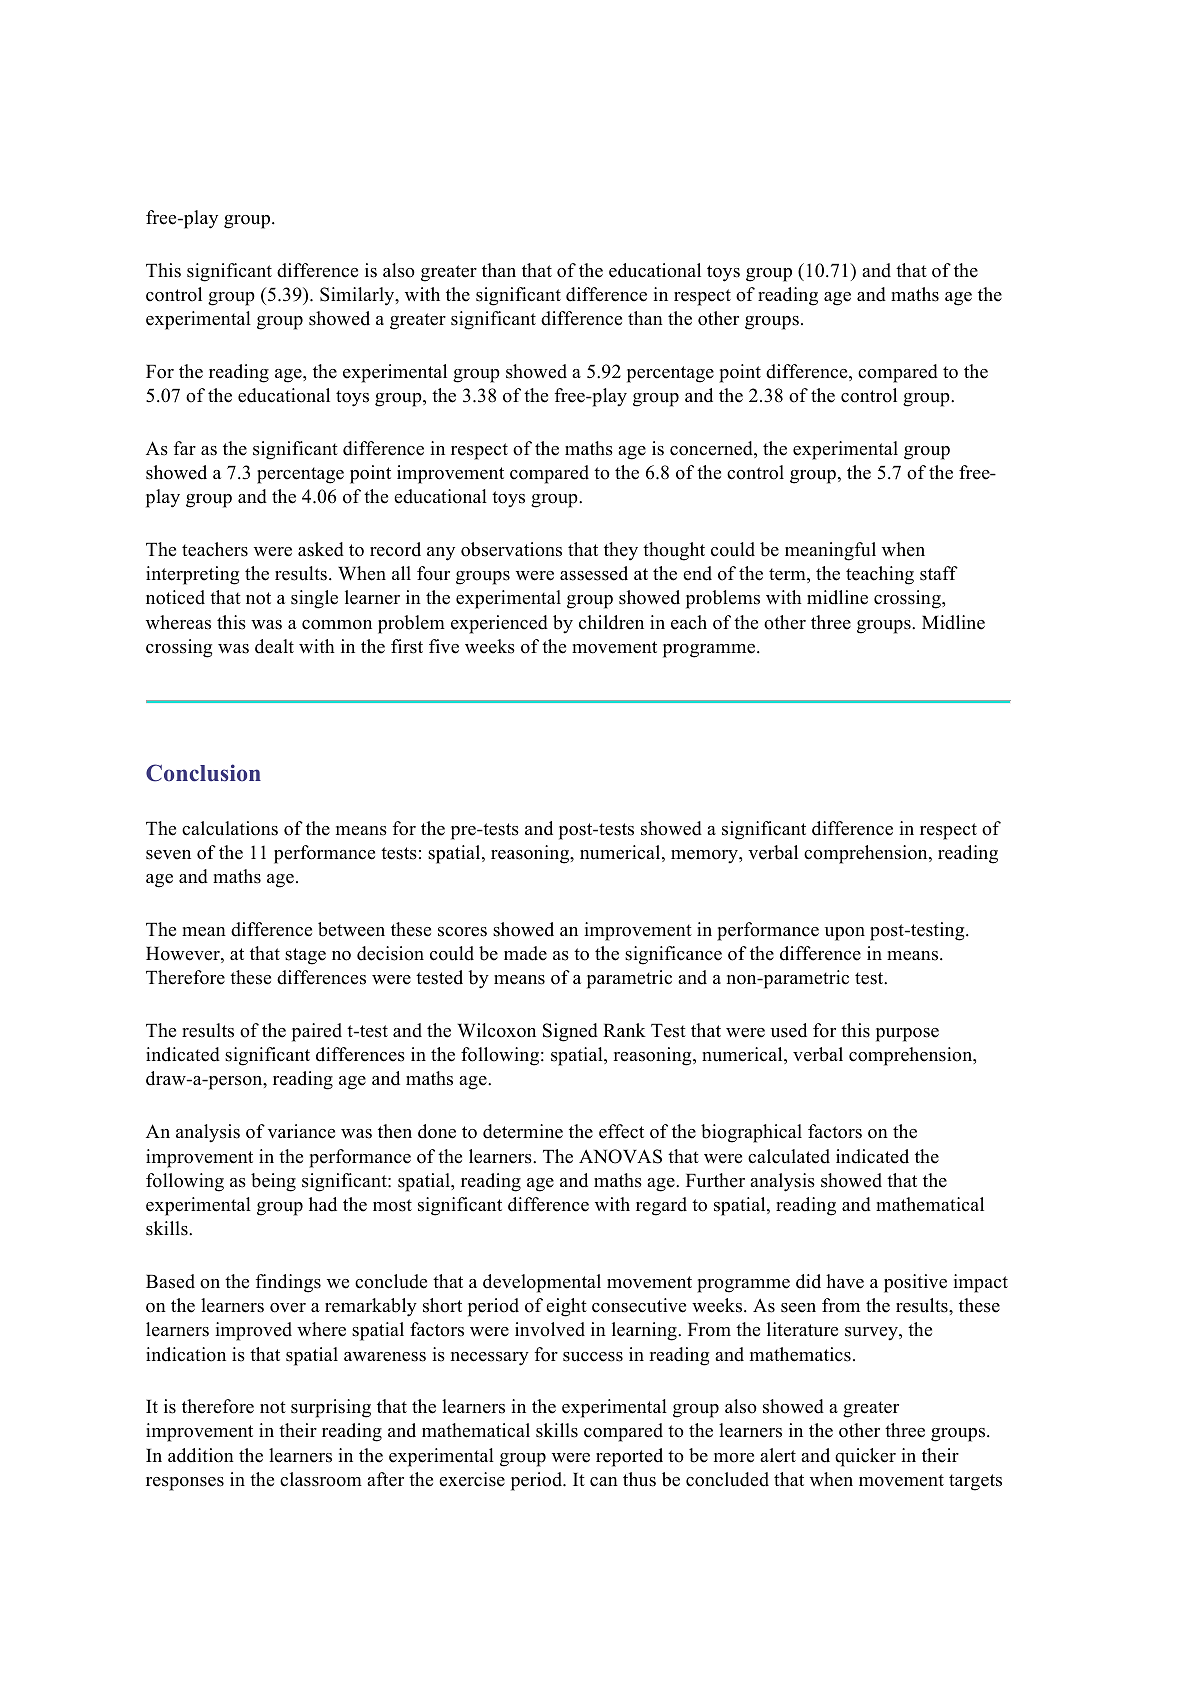 The height and width of the screenshot is (1703, 1204). Describe the element at coordinates (273, 1182) in the screenshot. I see `being` at that location.
